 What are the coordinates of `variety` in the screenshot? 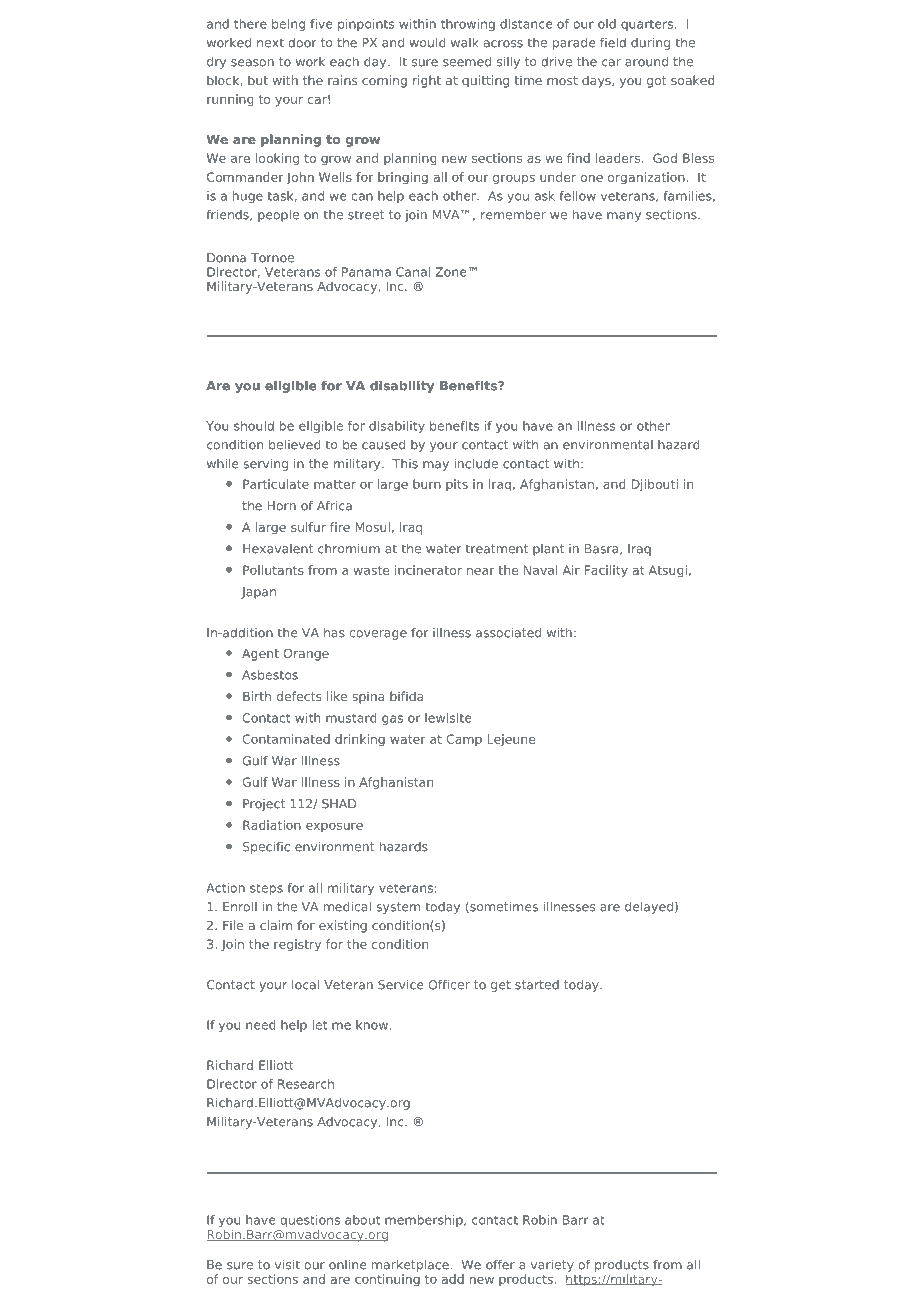 It's located at (552, 1266).
